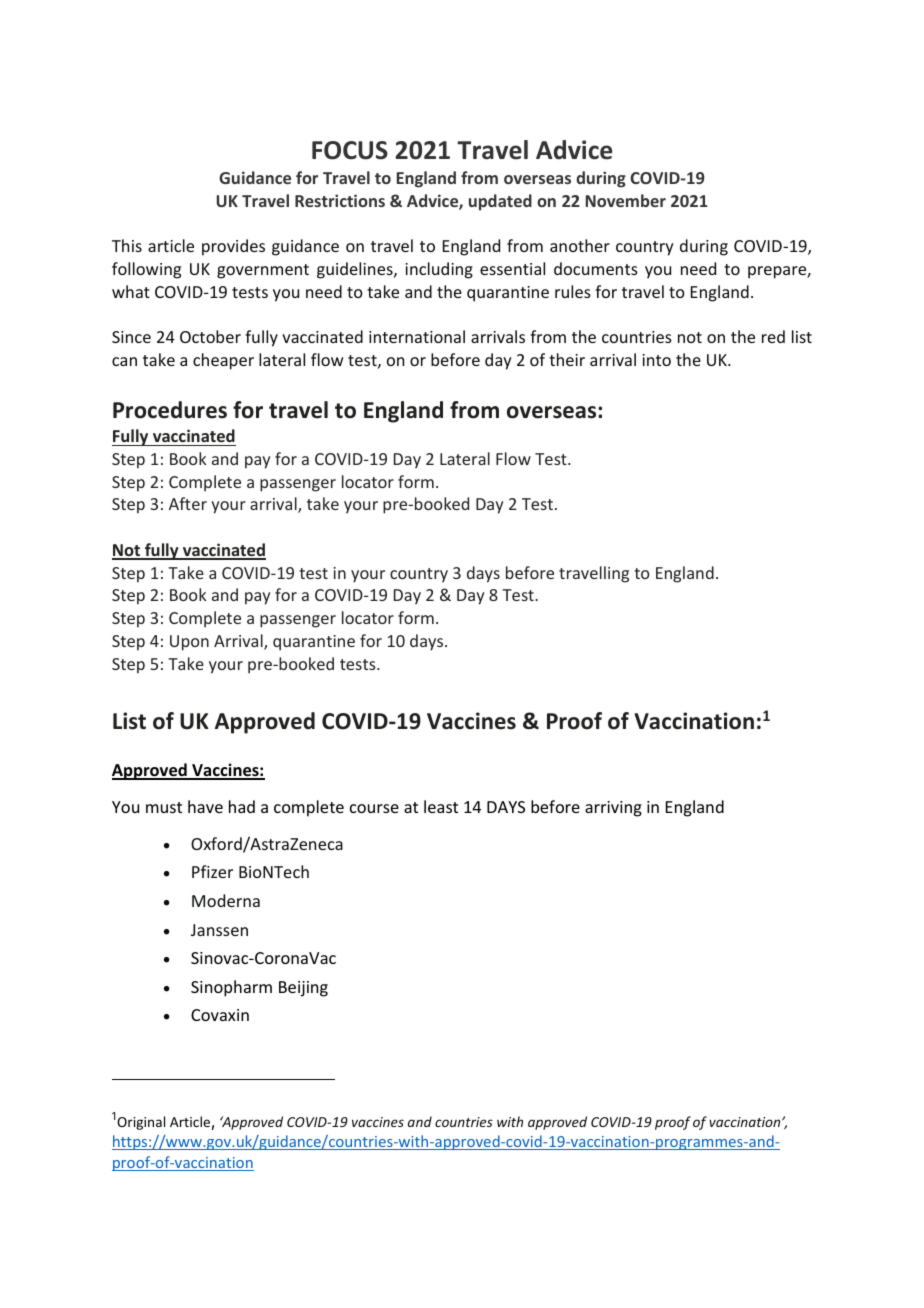 This screenshot has width=924, height=1308. What do you see at coordinates (231, 988) in the screenshot?
I see `Sinopharm` at bounding box center [231, 988].
